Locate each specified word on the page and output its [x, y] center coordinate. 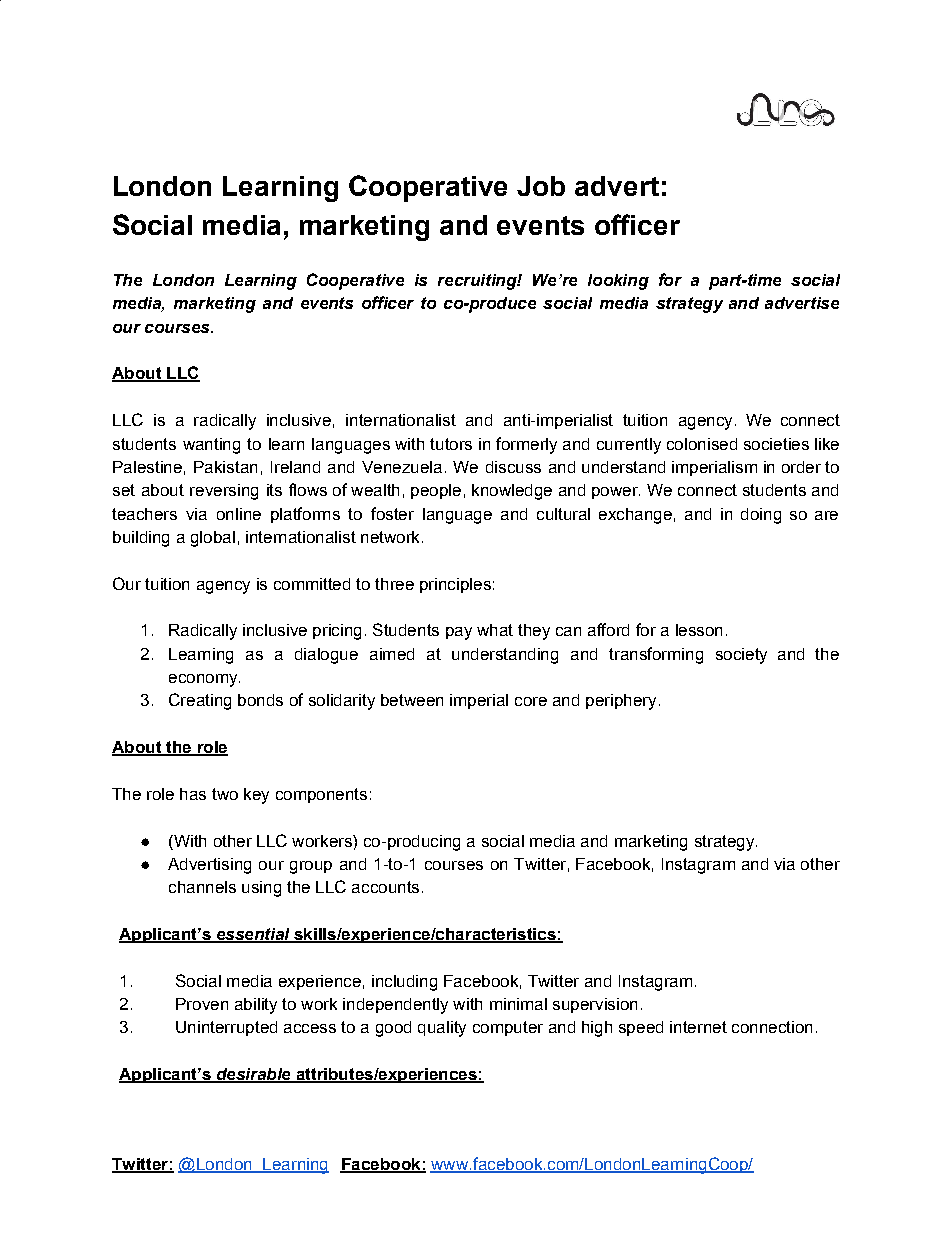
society [741, 656]
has [193, 794]
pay [459, 633]
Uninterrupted [226, 1028]
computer [508, 1028]
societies [776, 444]
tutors [451, 444]
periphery [621, 702]
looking [618, 282]
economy [204, 680]
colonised [702, 444]
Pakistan [225, 467]
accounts [385, 887]
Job [541, 186]
